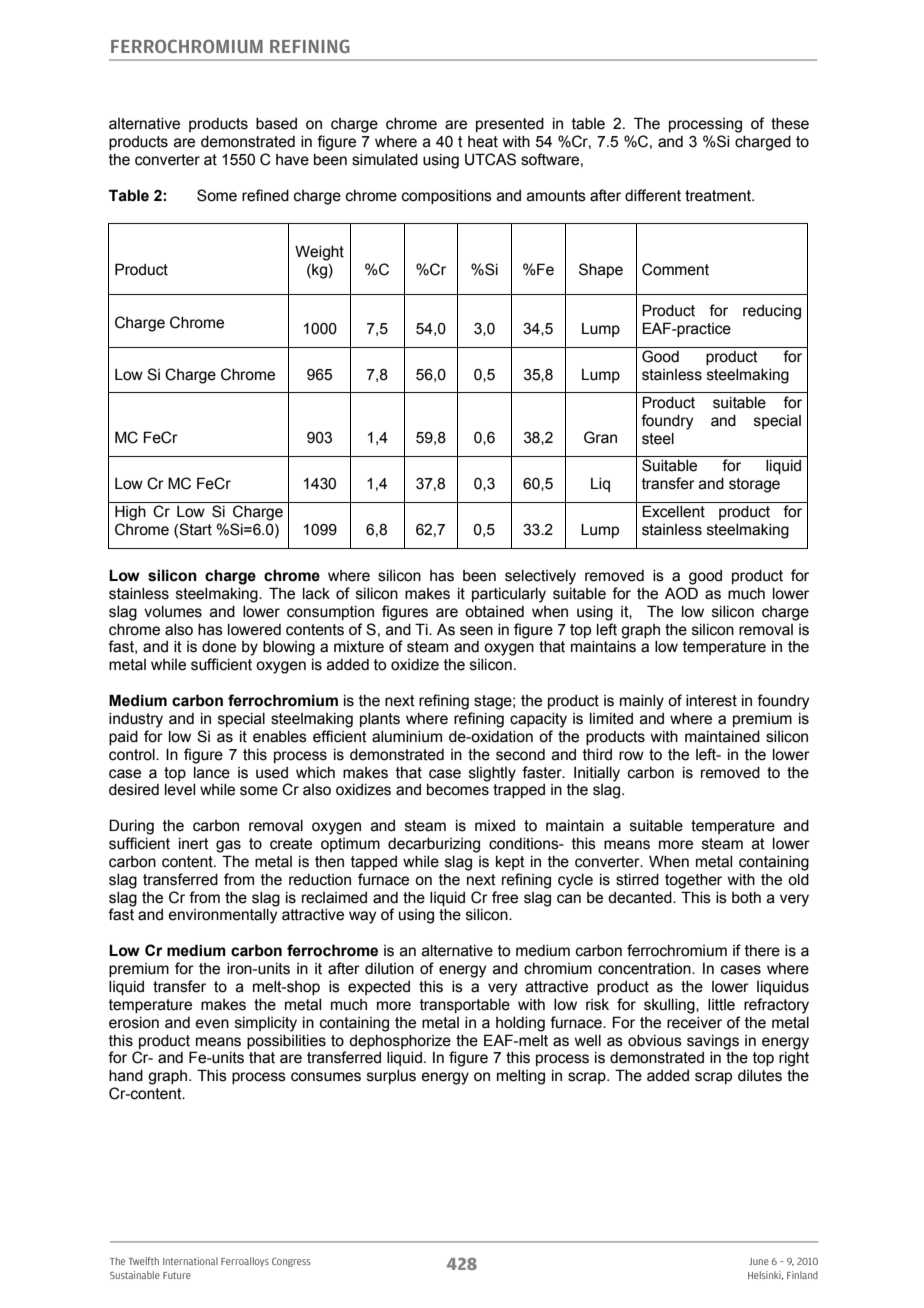 Image resolution: width=924 pixels, height=1308 pixels. What do you see at coordinates (754, 485) in the page?
I see `storage` at bounding box center [754, 485].
